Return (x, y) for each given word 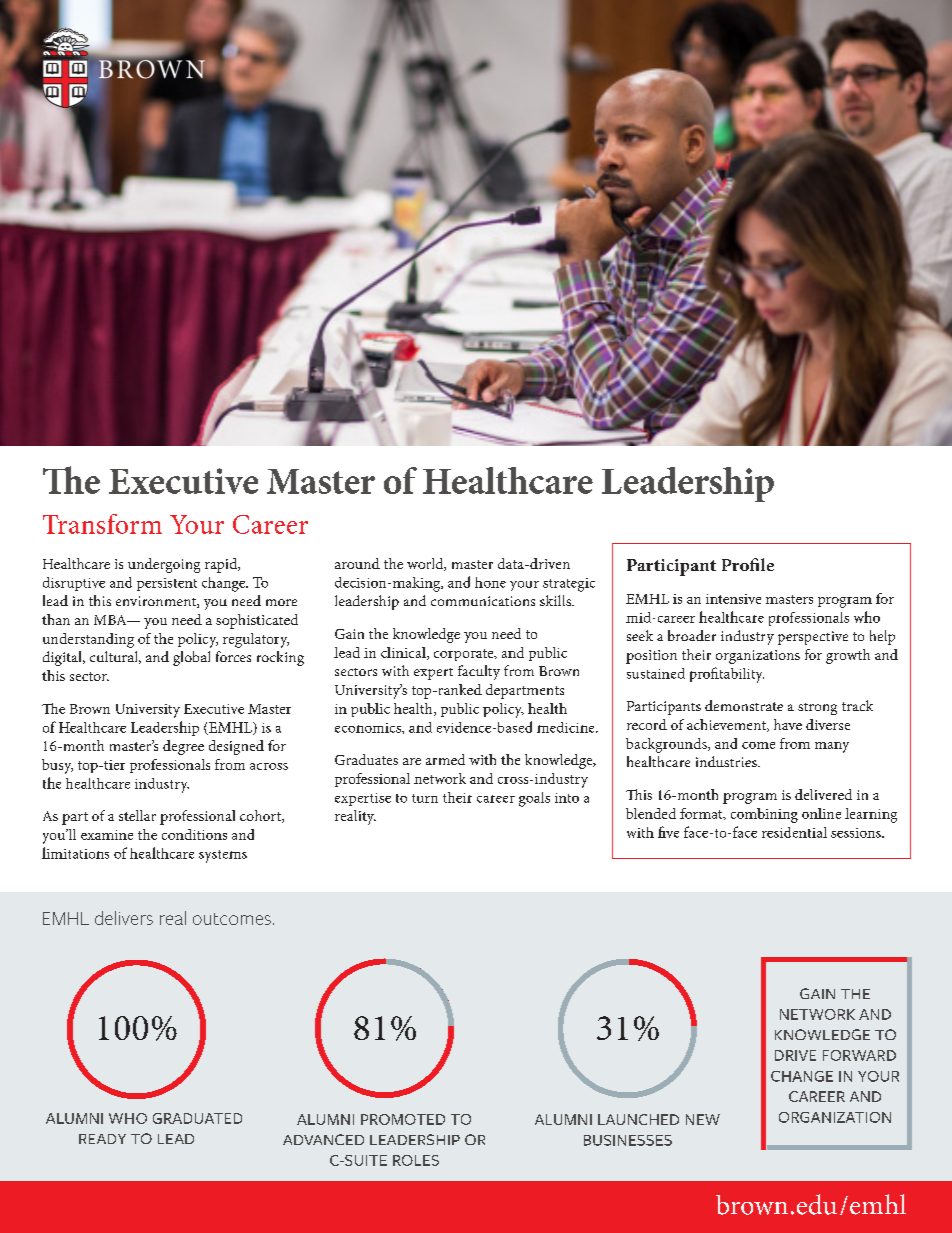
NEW (703, 1119)
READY (102, 1139)
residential (794, 832)
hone (490, 582)
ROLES (416, 1160)
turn (425, 798)
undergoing (164, 565)
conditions (194, 834)
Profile (748, 564)
